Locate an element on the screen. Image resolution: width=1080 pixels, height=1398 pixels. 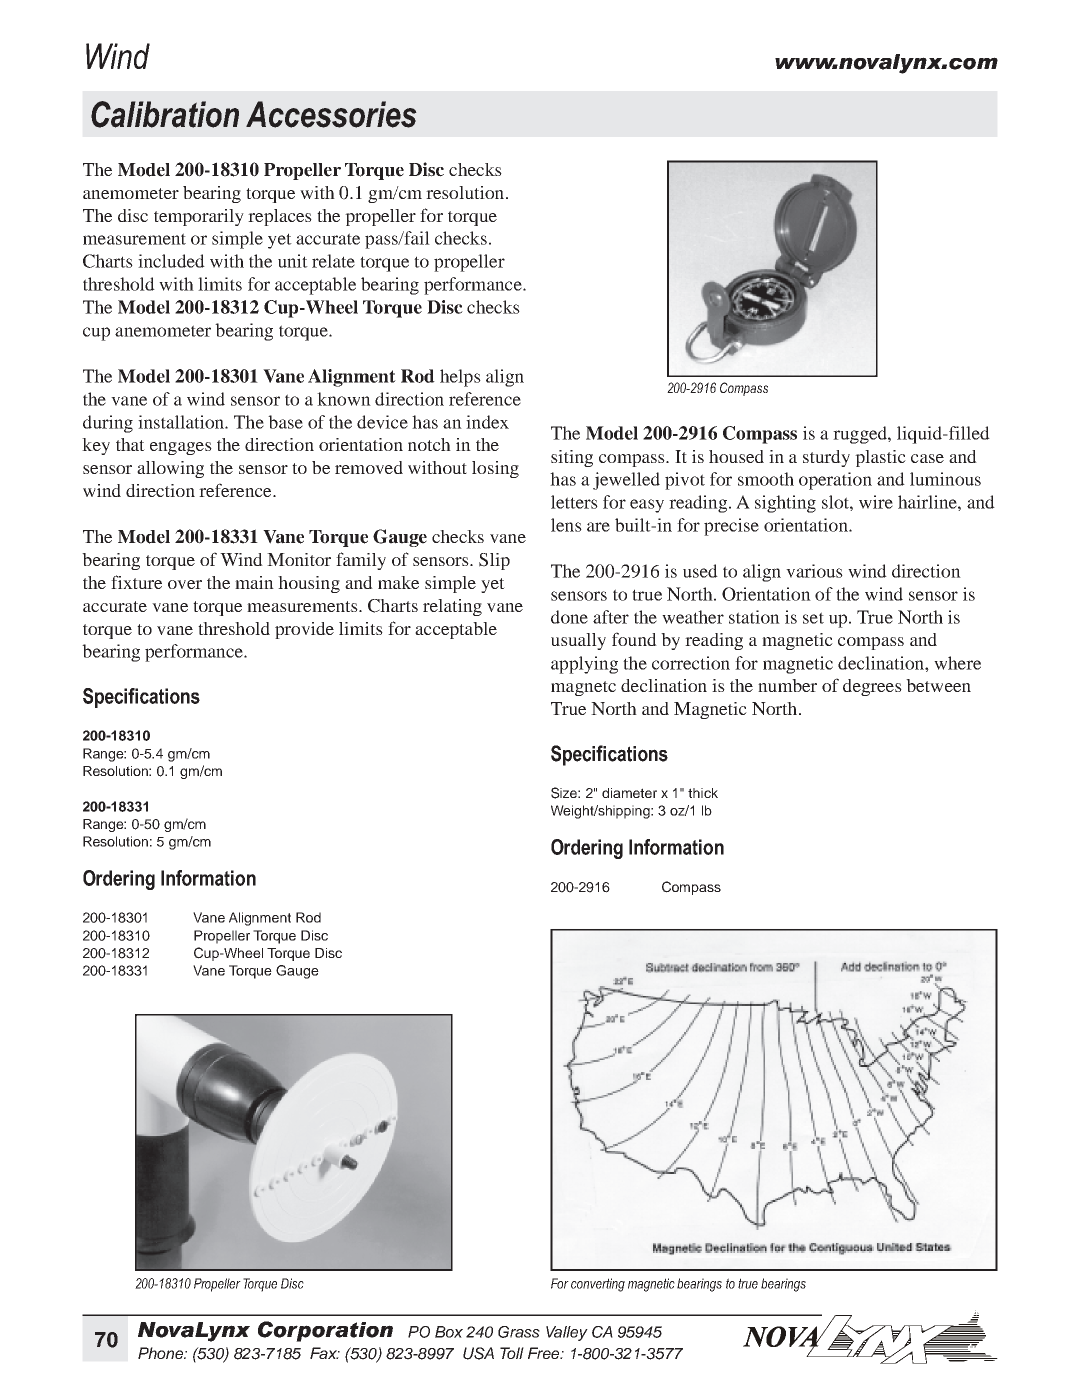
converting is located at coordinates (598, 1285).
